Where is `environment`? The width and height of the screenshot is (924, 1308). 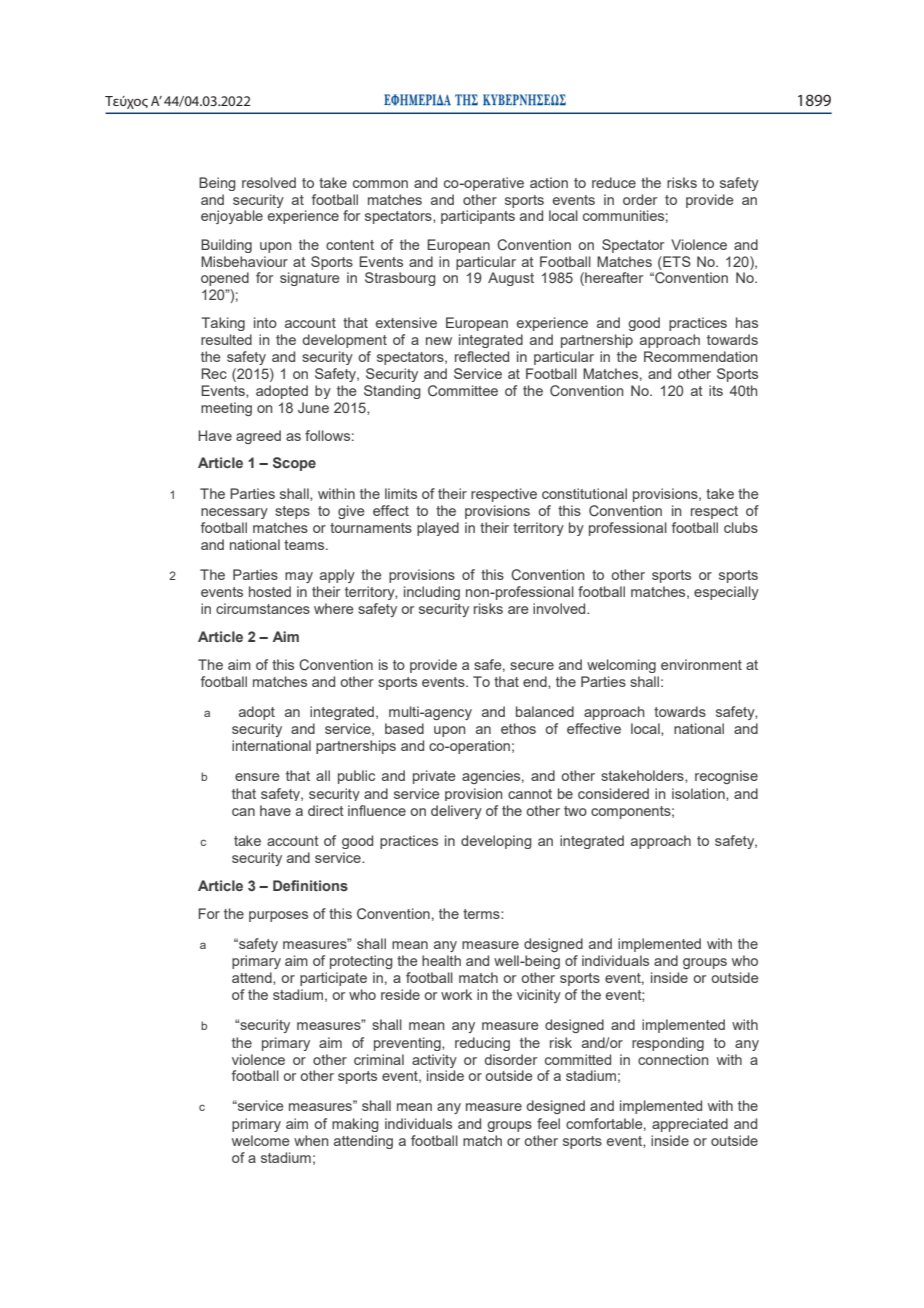 environment is located at coordinates (701, 664).
